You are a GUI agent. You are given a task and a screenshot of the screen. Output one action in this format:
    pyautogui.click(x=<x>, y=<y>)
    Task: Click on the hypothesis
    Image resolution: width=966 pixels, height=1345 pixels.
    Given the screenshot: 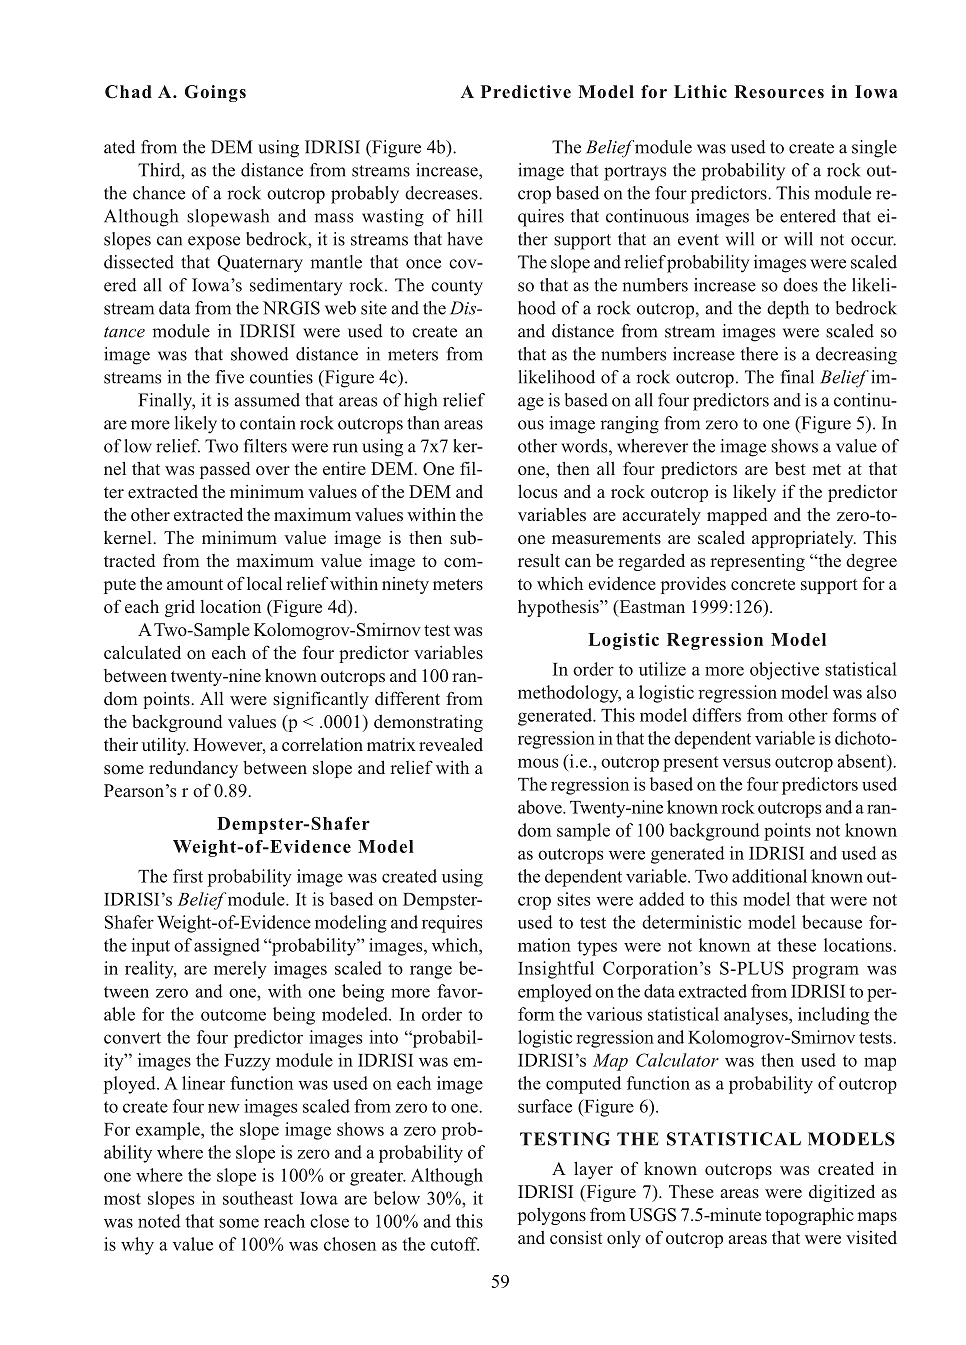 What is the action you would take?
    pyautogui.click(x=559, y=608)
